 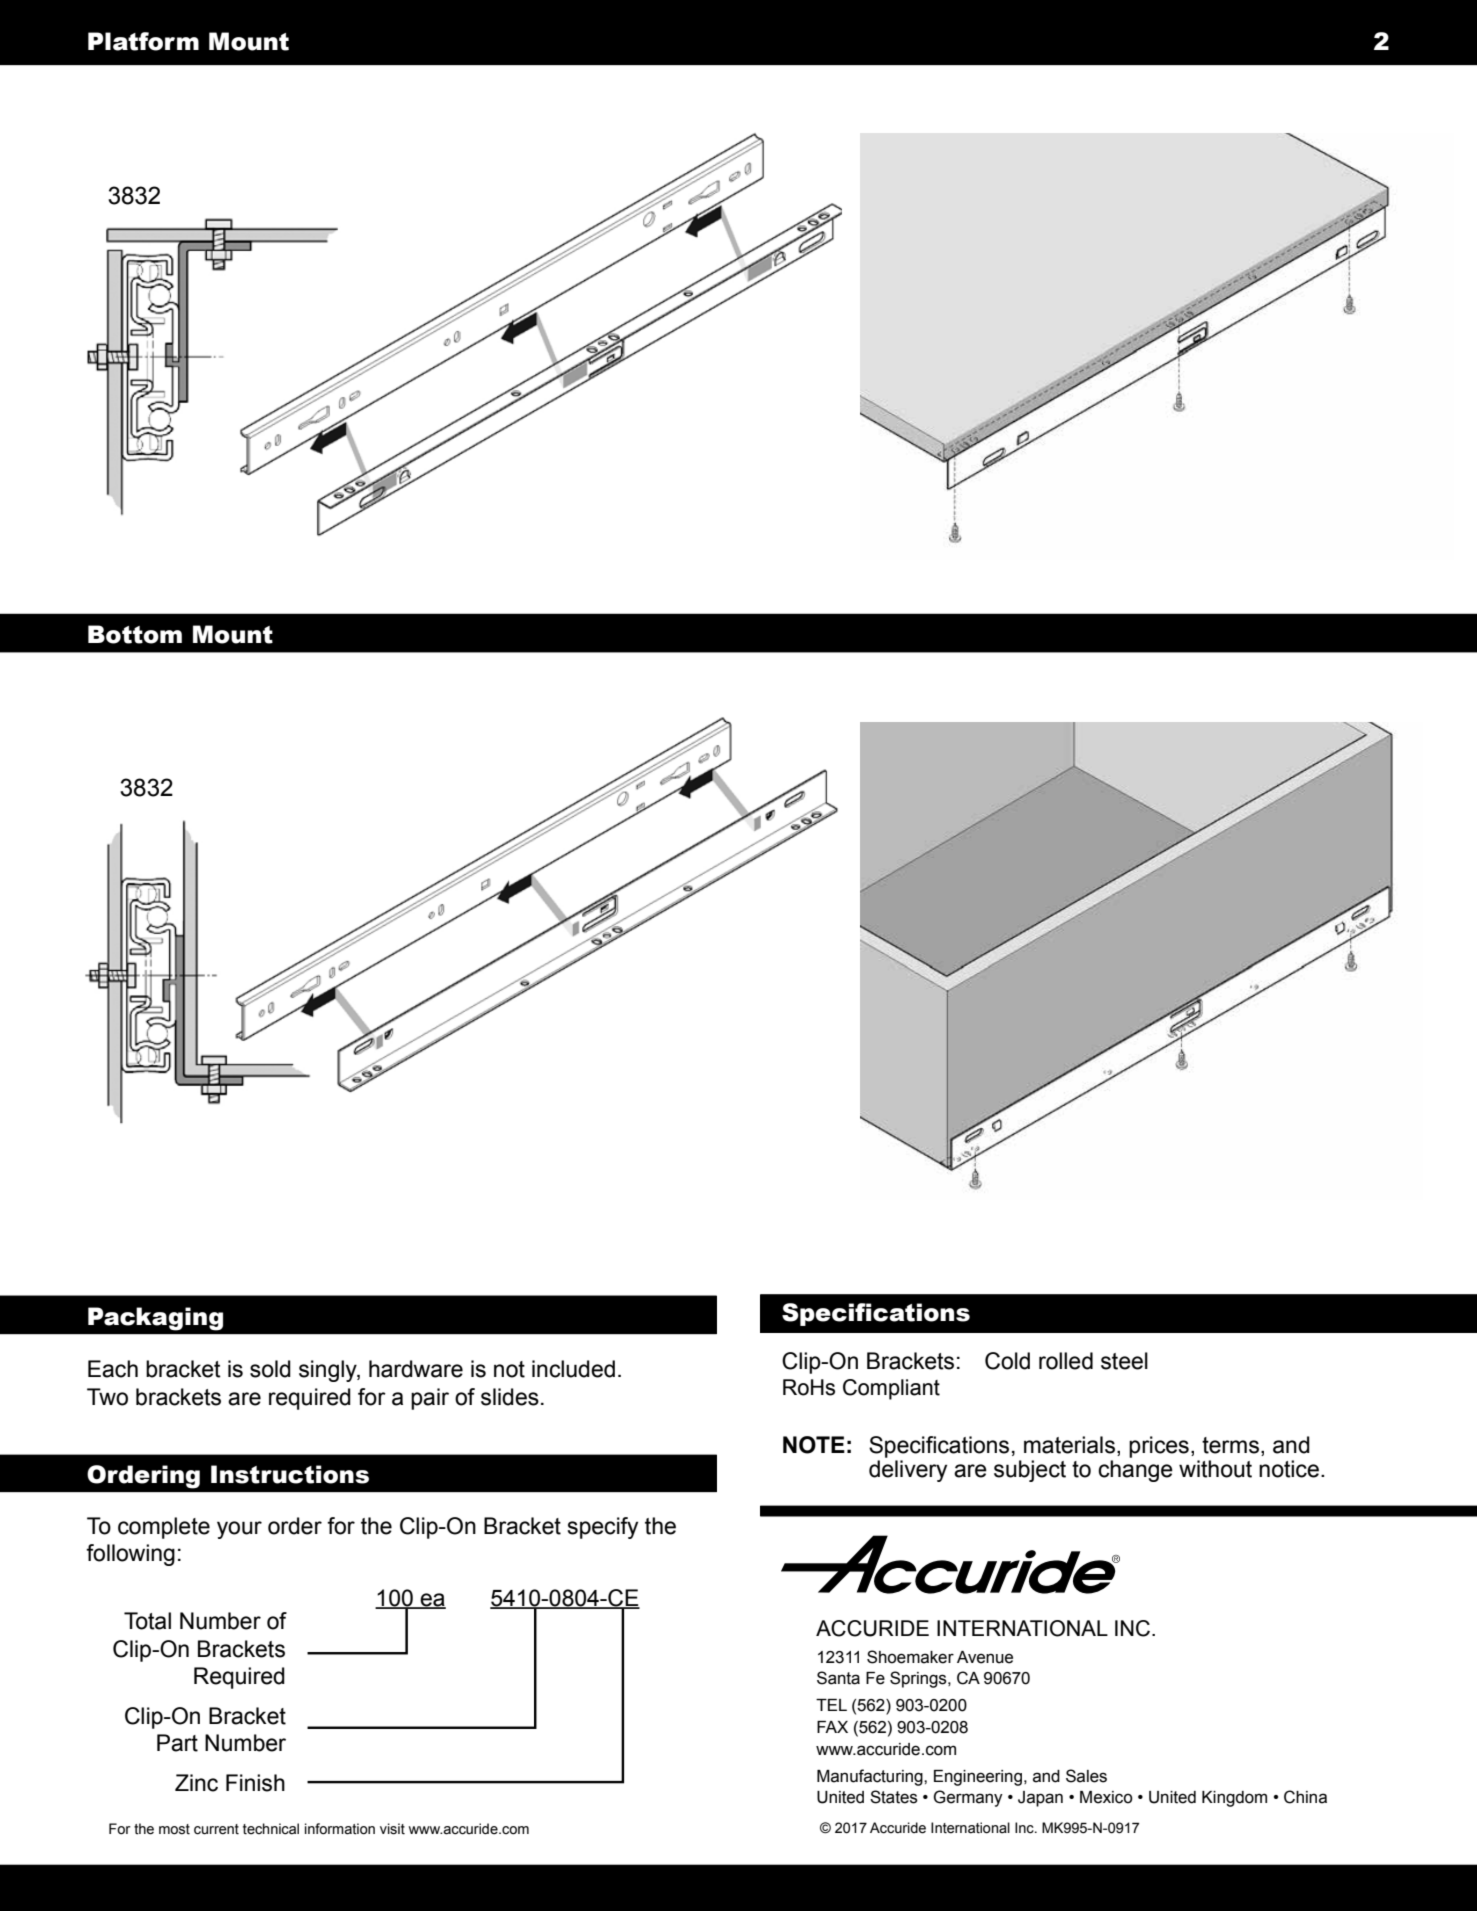 I want to click on included, so click(x=573, y=1369).
